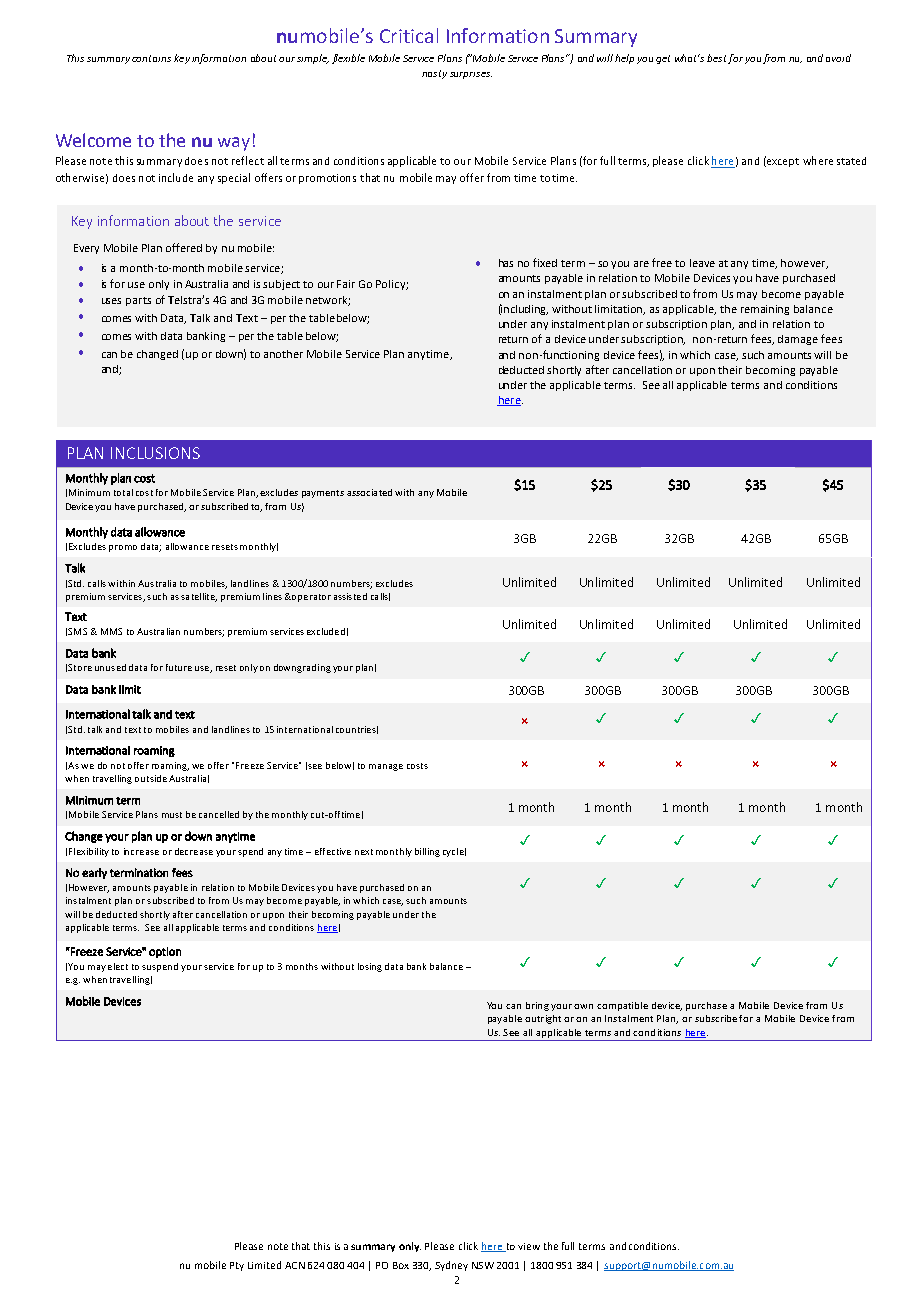 Image resolution: width=924 pixels, height=1308 pixels. I want to click on best, so click(716, 58).
